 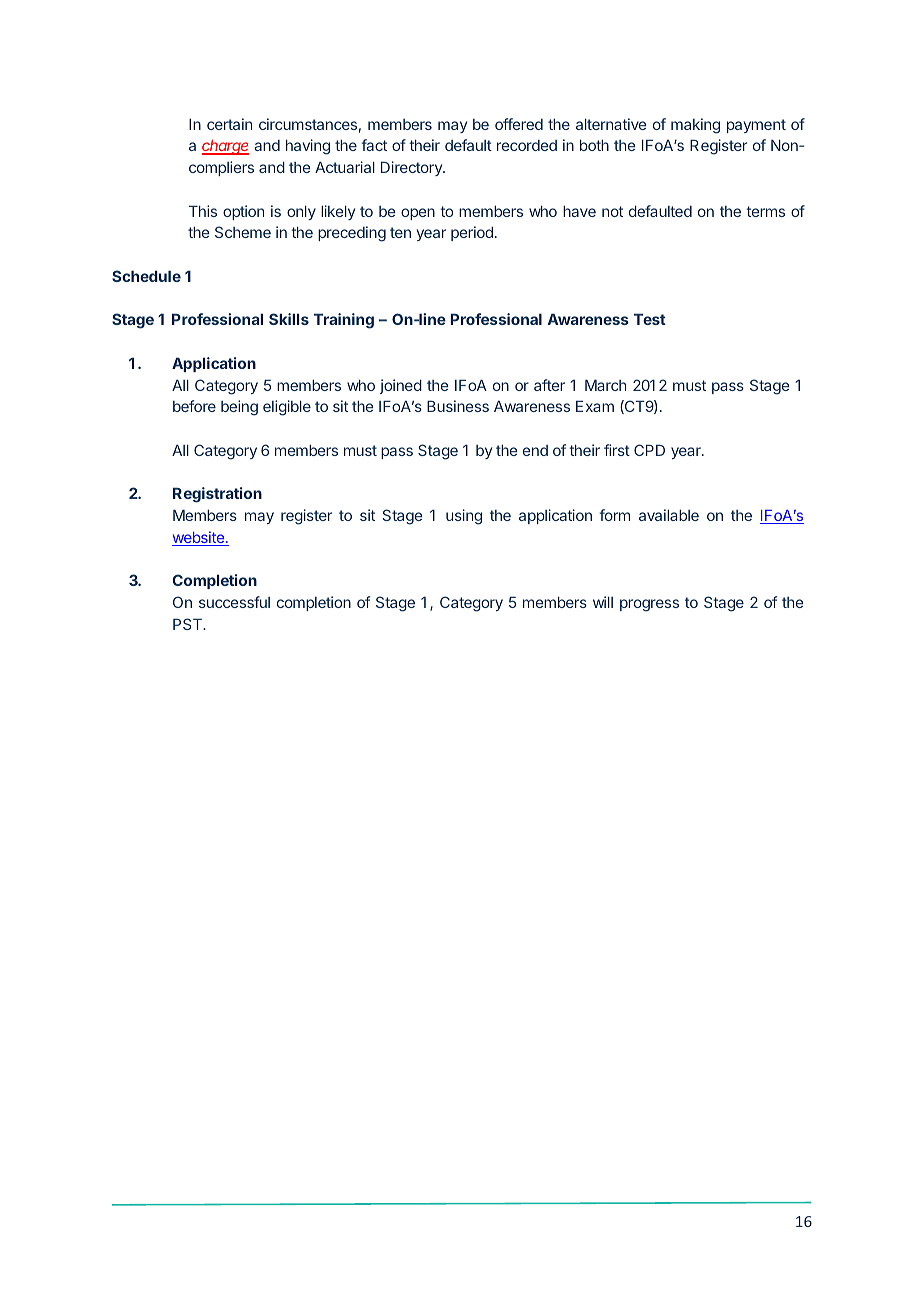 I want to click on successful, so click(x=234, y=602).
